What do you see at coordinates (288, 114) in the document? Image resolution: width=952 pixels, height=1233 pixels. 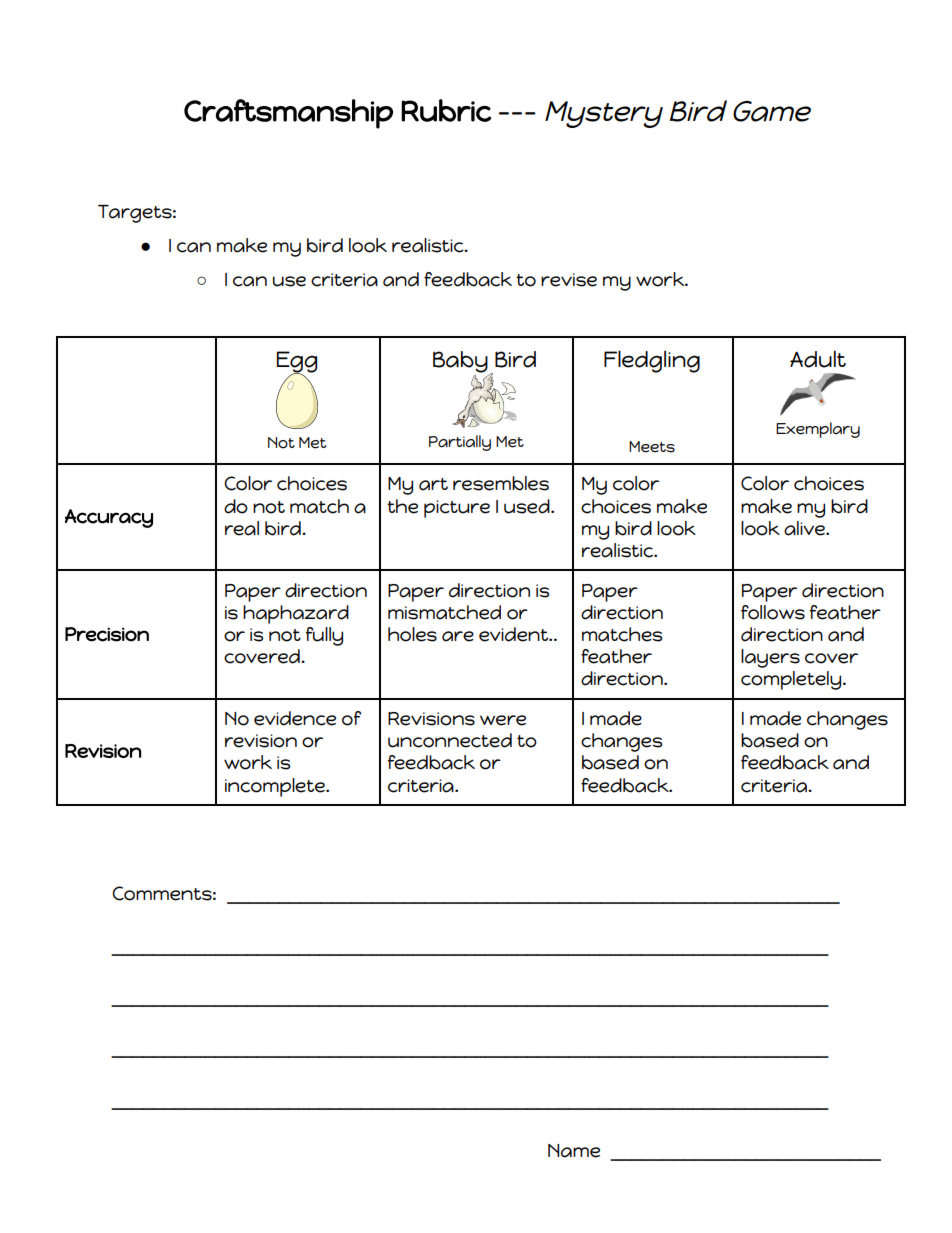 I see `Craftsmanship` at bounding box center [288, 114].
